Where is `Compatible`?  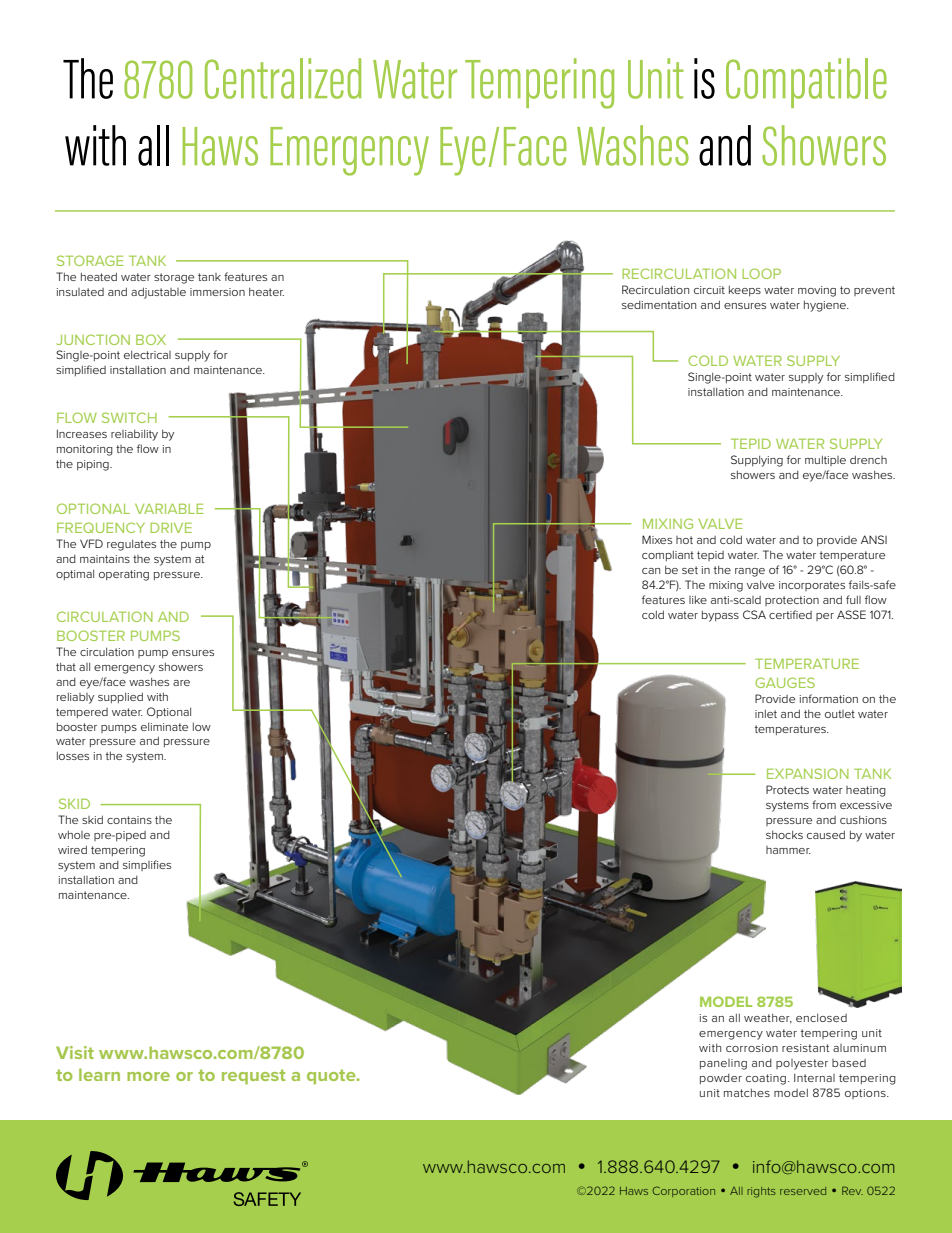 Compatible is located at coordinates (806, 83).
